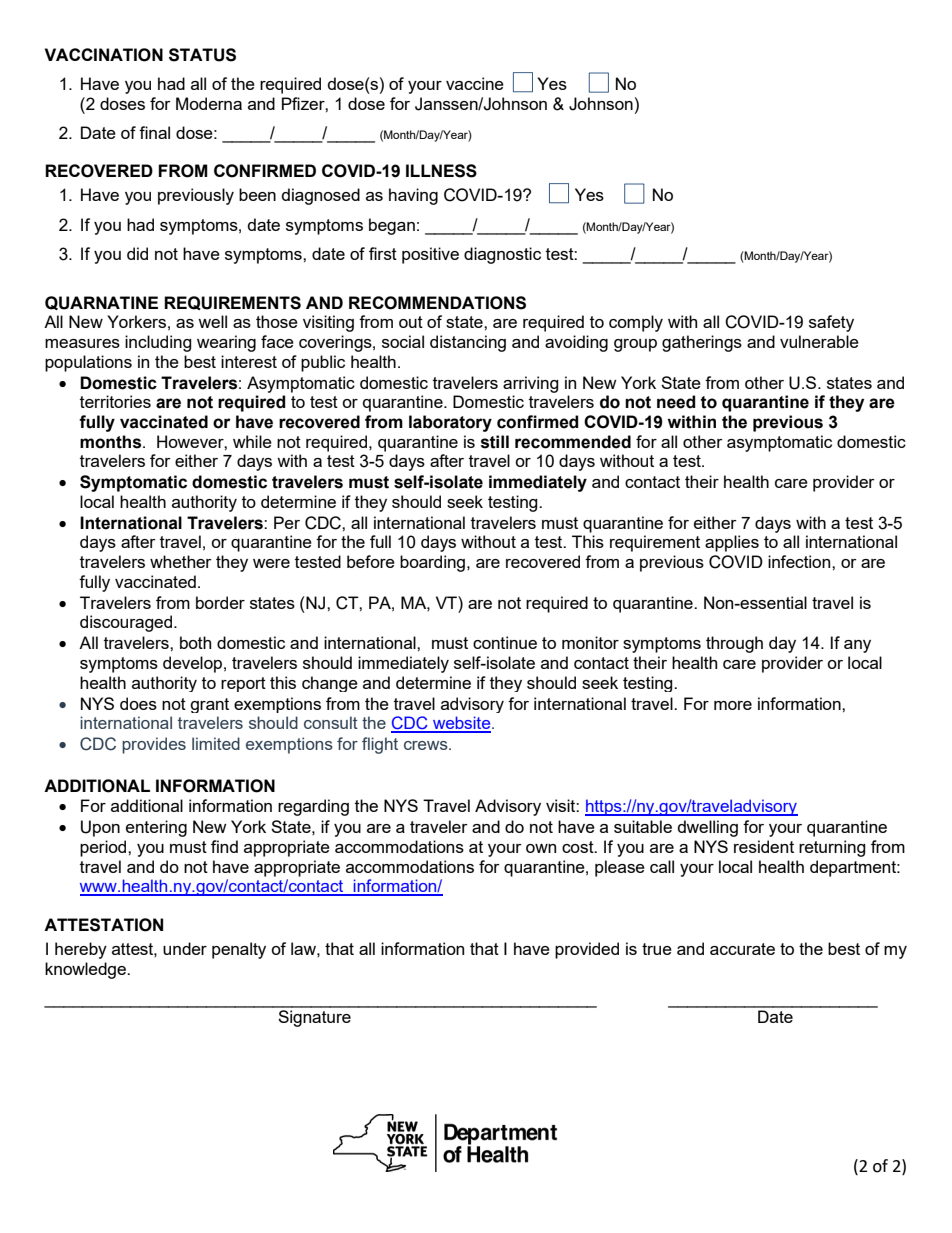 The height and width of the image is (1233, 952). I want to click on did, so click(137, 253).
